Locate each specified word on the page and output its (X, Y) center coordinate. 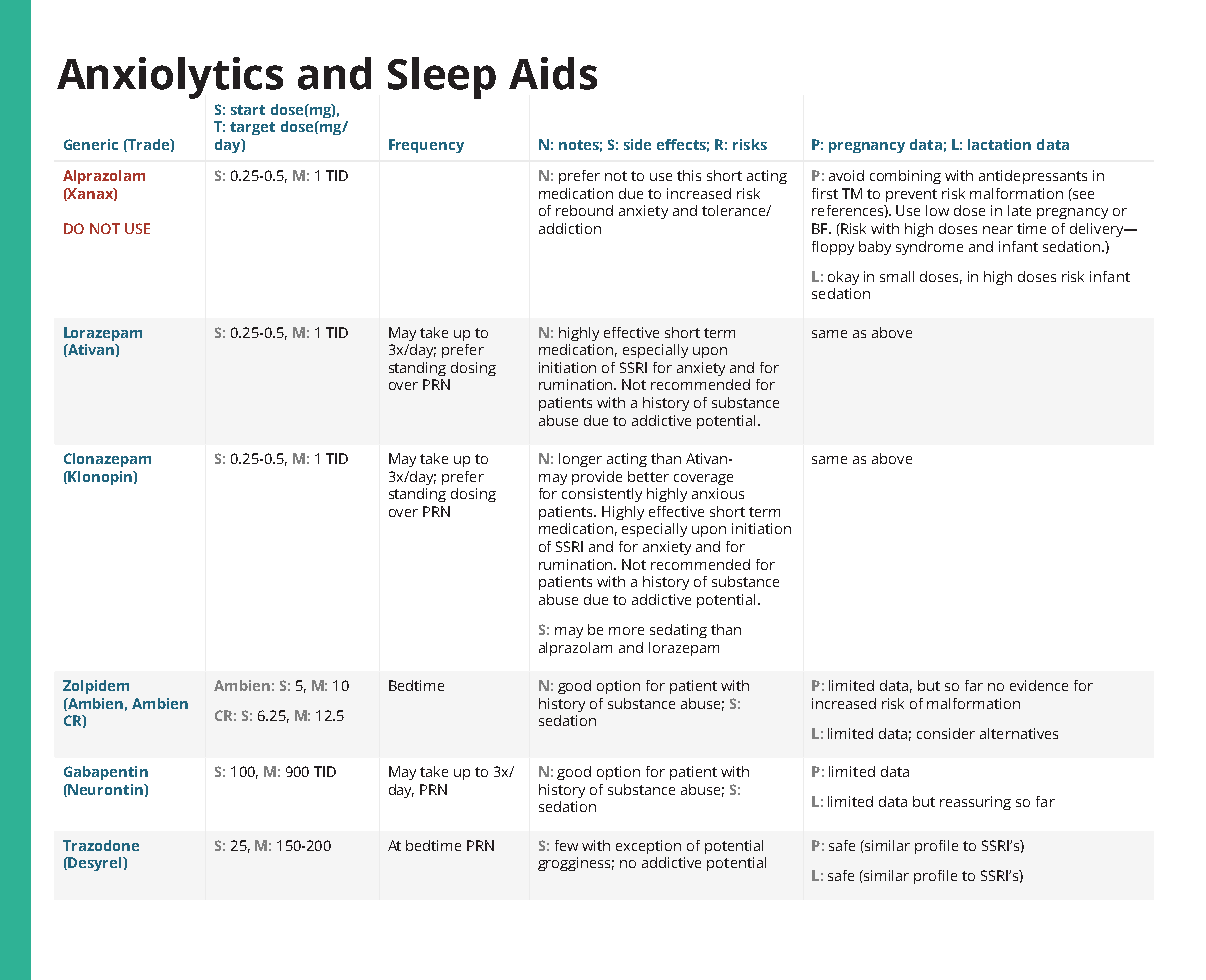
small (897, 276)
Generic (91, 144)
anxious (718, 493)
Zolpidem (96, 687)
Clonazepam (107, 460)
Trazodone (101, 845)
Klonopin (100, 478)
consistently (602, 495)
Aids (553, 73)
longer (580, 460)
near (998, 230)
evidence (1039, 685)
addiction (570, 228)
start (248, 110)
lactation (999, 144)
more (626, 631)
